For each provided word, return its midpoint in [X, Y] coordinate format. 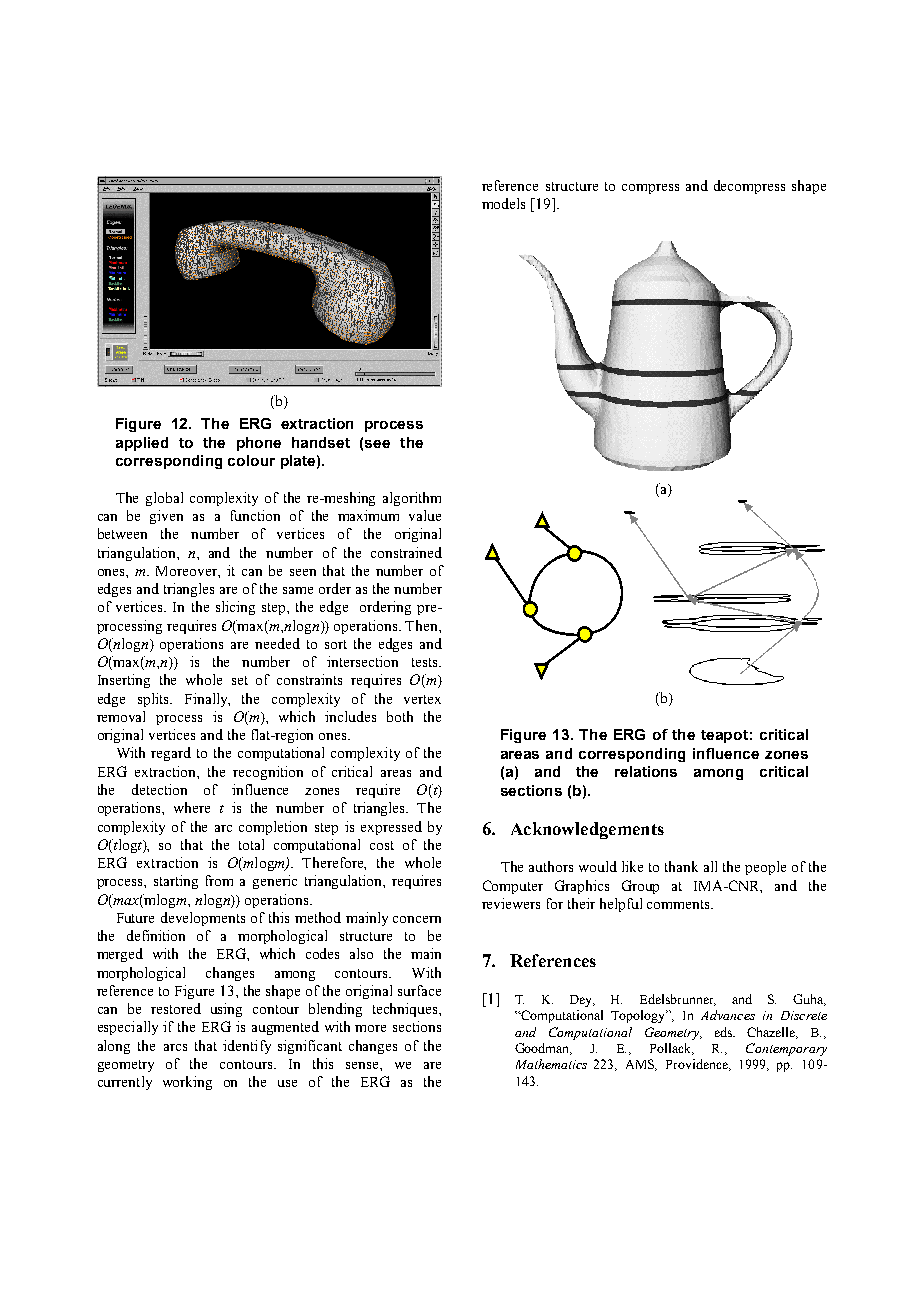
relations [646, 771]
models [503, 203]
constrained [406, 552]
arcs [175, 1047]
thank [681, 866]
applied [142, 444]
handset [321, 442]
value [425, 515]
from [219, 880]
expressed [391, 828]
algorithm [412, 499]
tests [426, 662]
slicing [235, 608]
